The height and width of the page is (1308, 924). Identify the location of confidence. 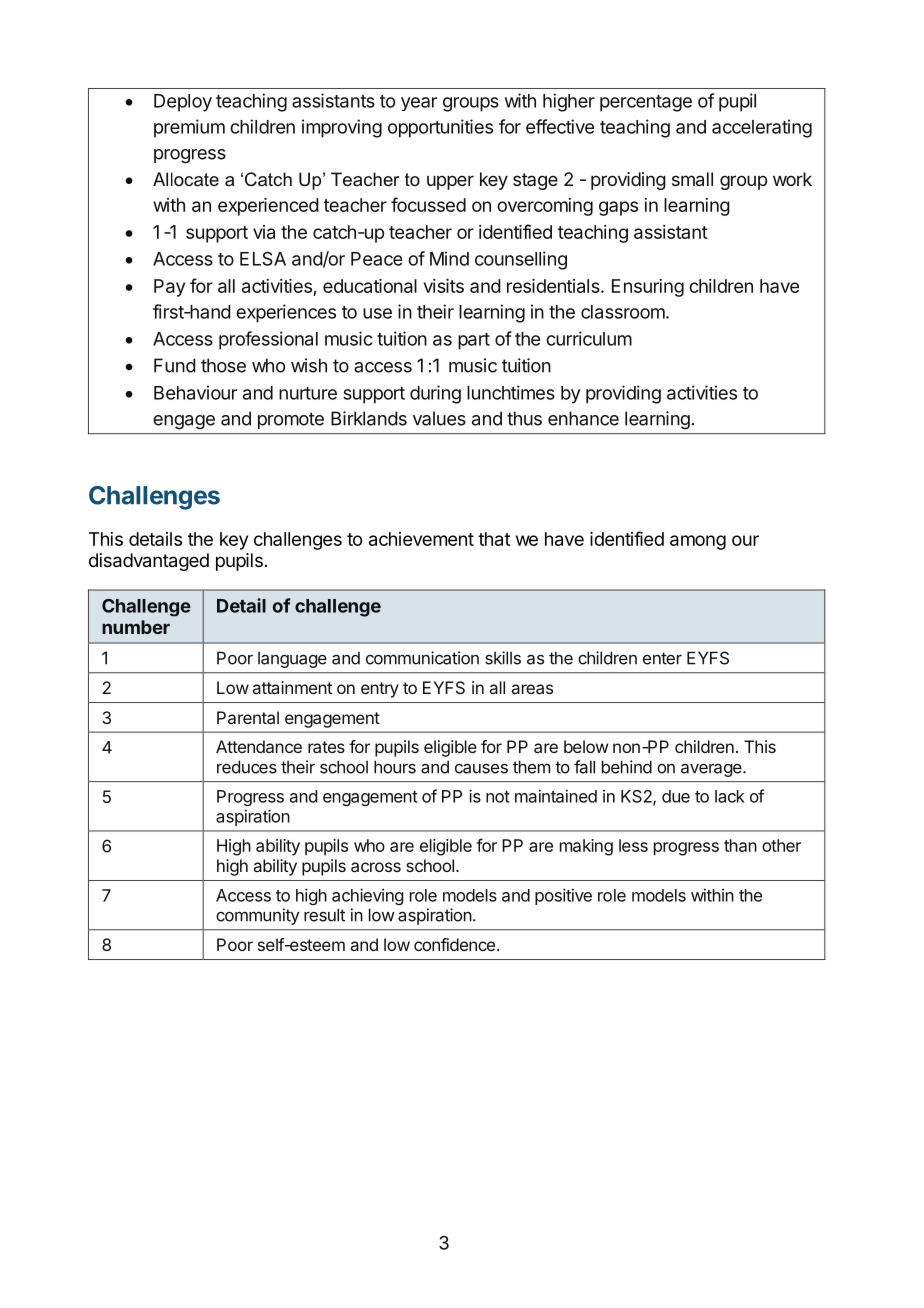
(454, 944).
